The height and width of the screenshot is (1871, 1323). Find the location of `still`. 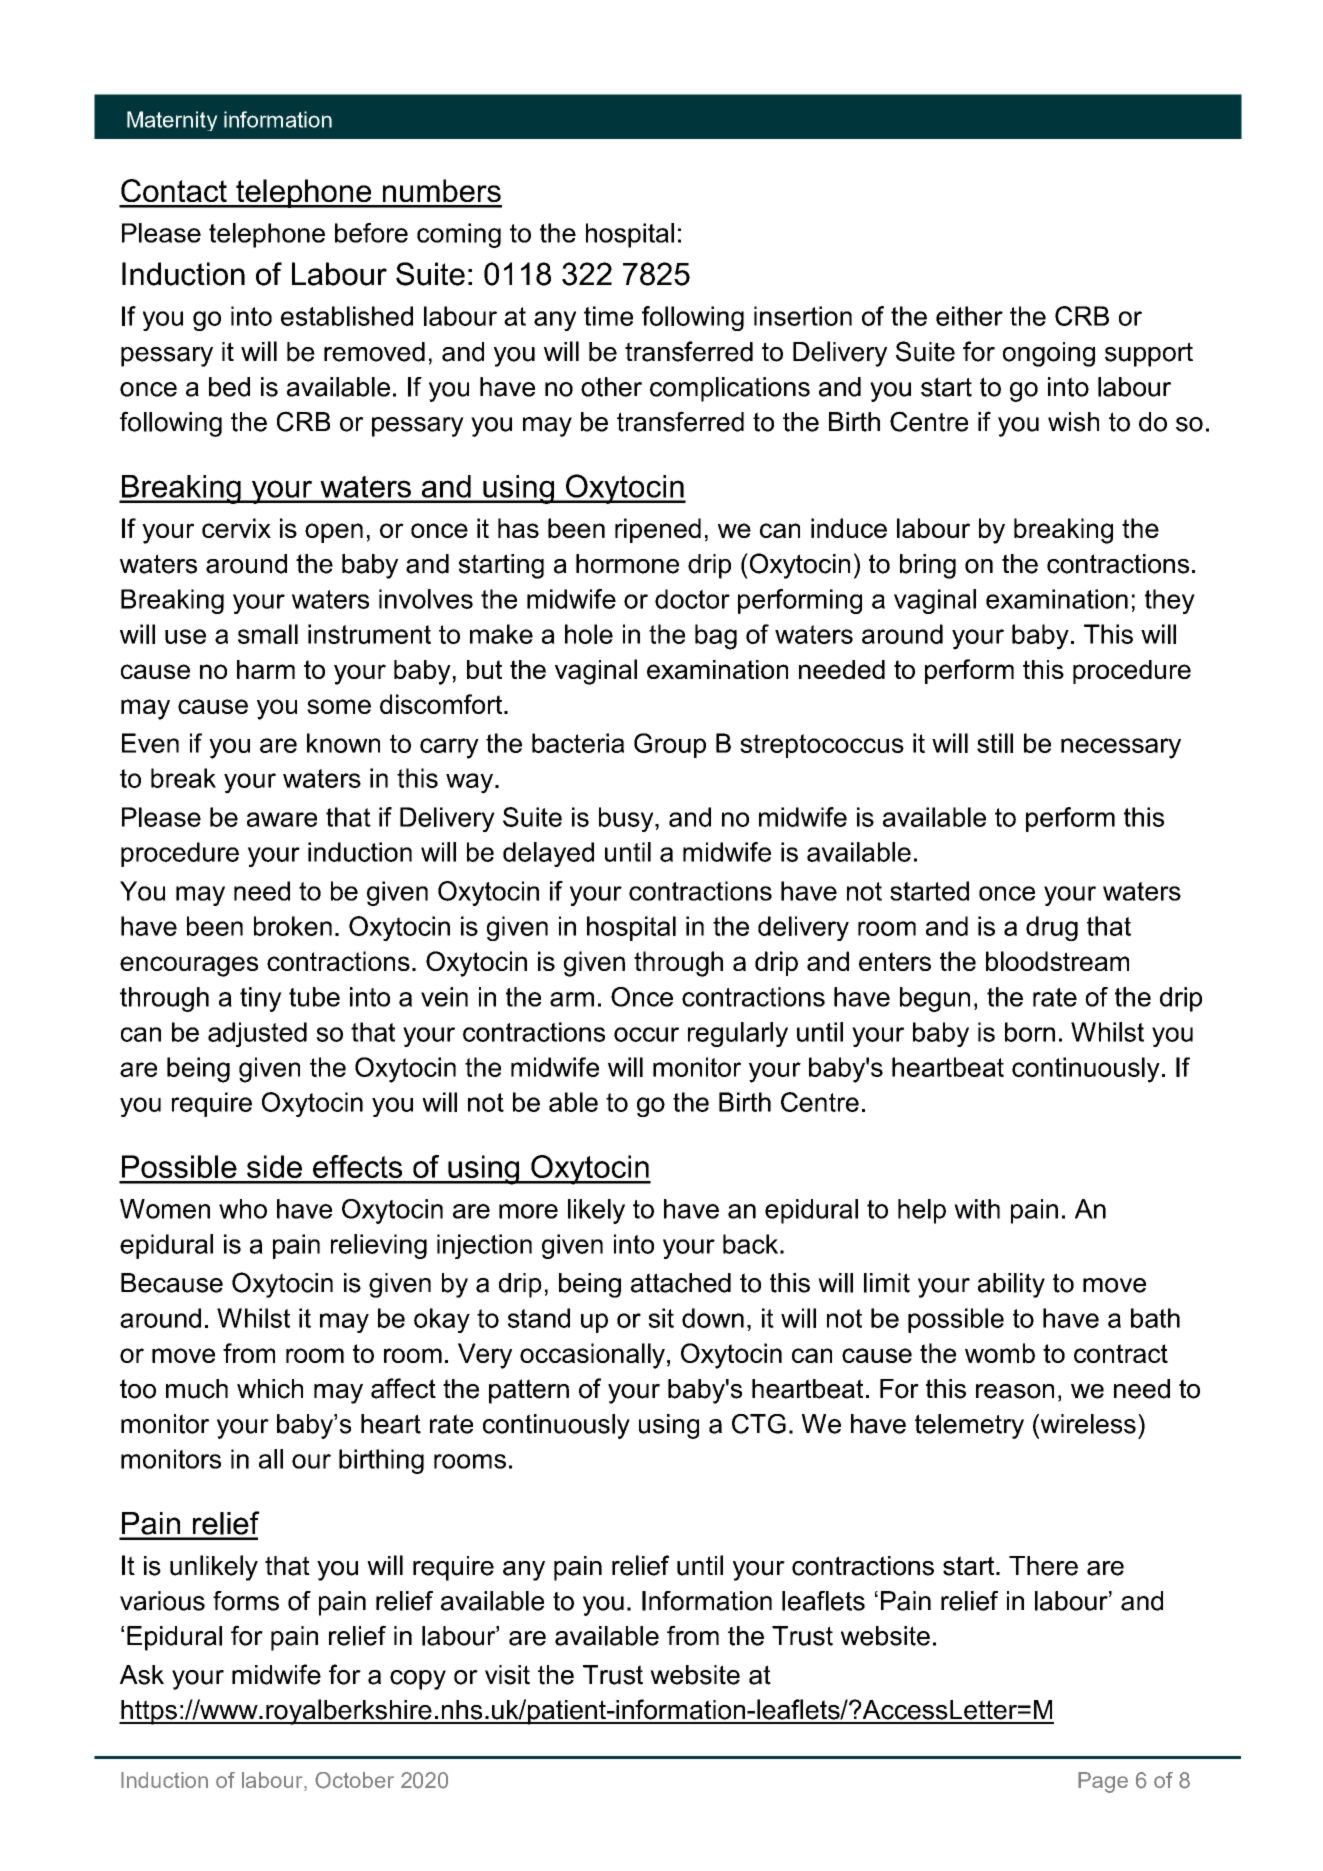

still is located at coordinates (995, 743).
